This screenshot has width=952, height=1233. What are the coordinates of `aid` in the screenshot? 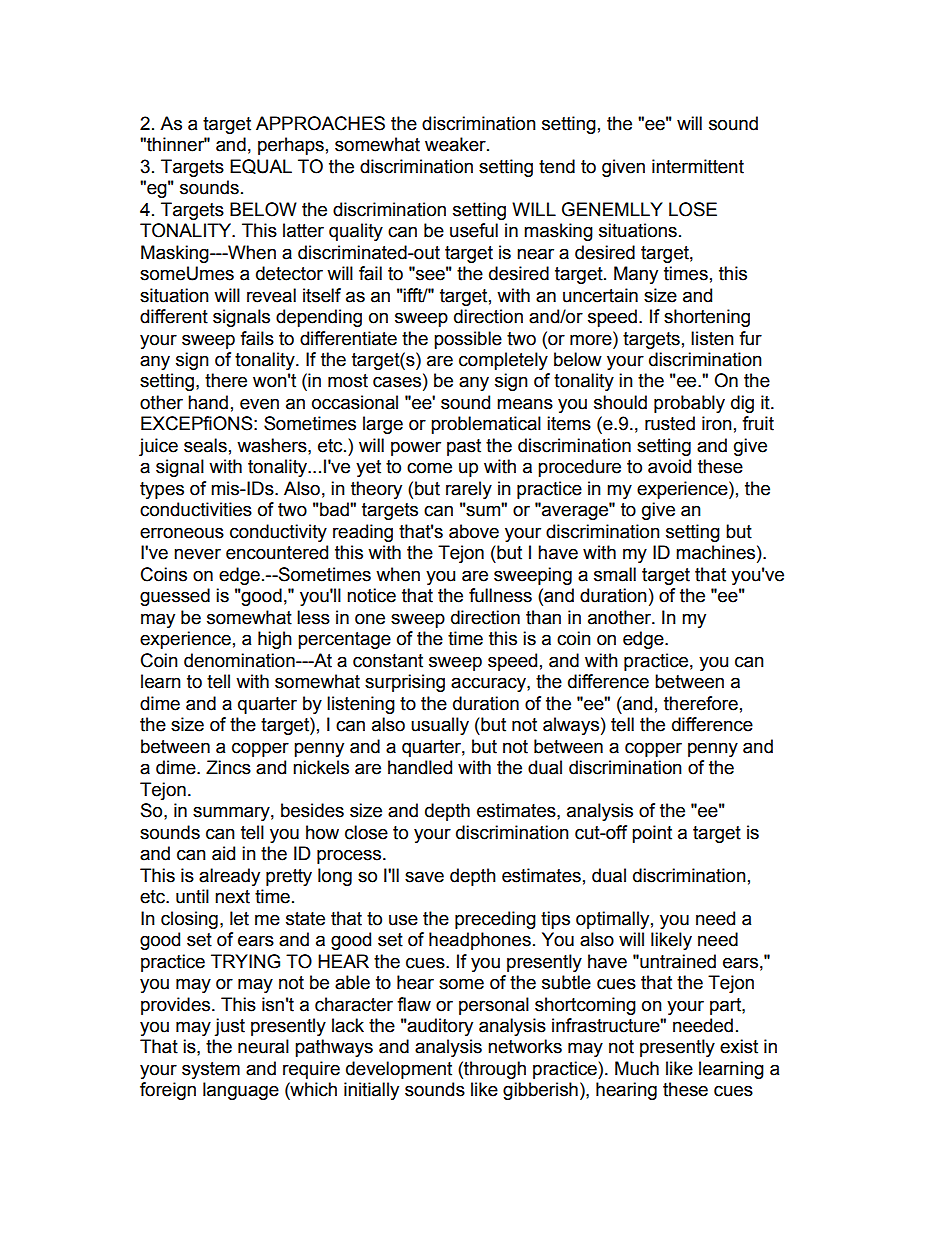 It's located at (223, 853).
